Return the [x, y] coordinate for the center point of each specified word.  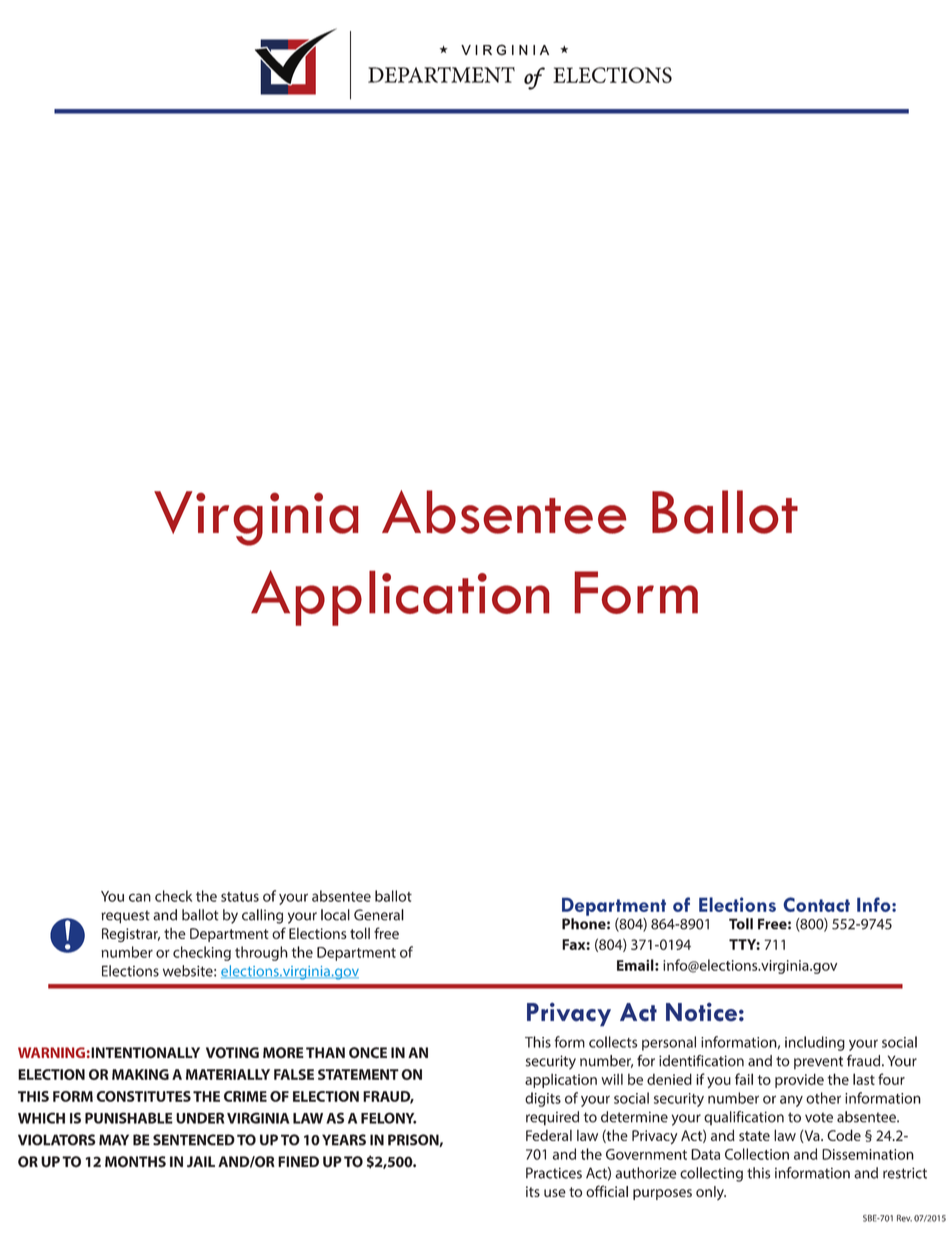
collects [613, 1042]
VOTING [232, 1053]
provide [799, 1080]
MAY [114, 1140]
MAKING [140, 1074]
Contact [816, 904]
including [815, 1043]
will [612, 1079]
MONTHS [135, 1162]
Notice [701, 1012]
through [261, 953]
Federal [549, 1135]
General [379, 915]
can [140, 897]
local [335, 915]
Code [844, 1135]
